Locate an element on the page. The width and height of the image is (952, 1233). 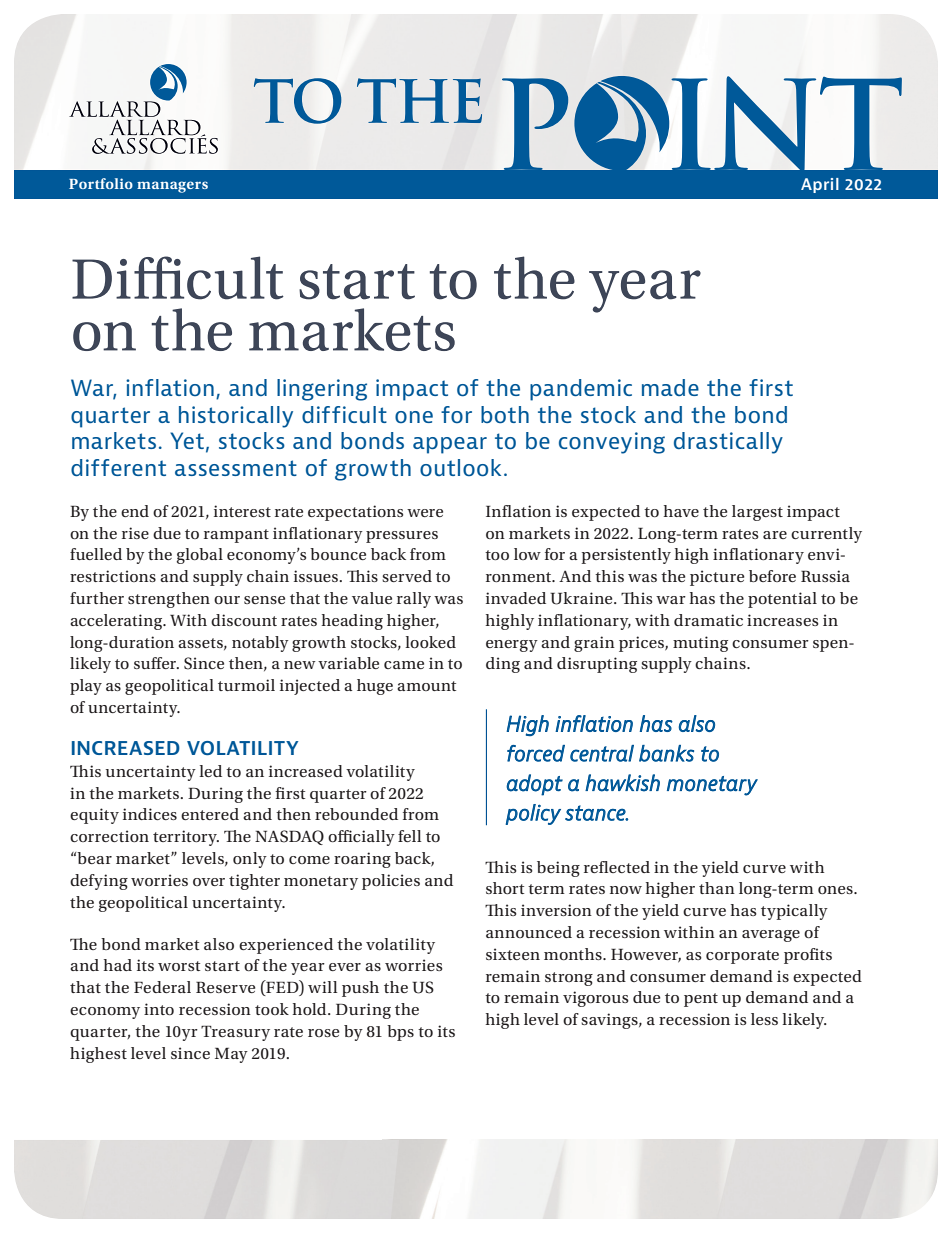
looked is located at coordinates (430, 642).
